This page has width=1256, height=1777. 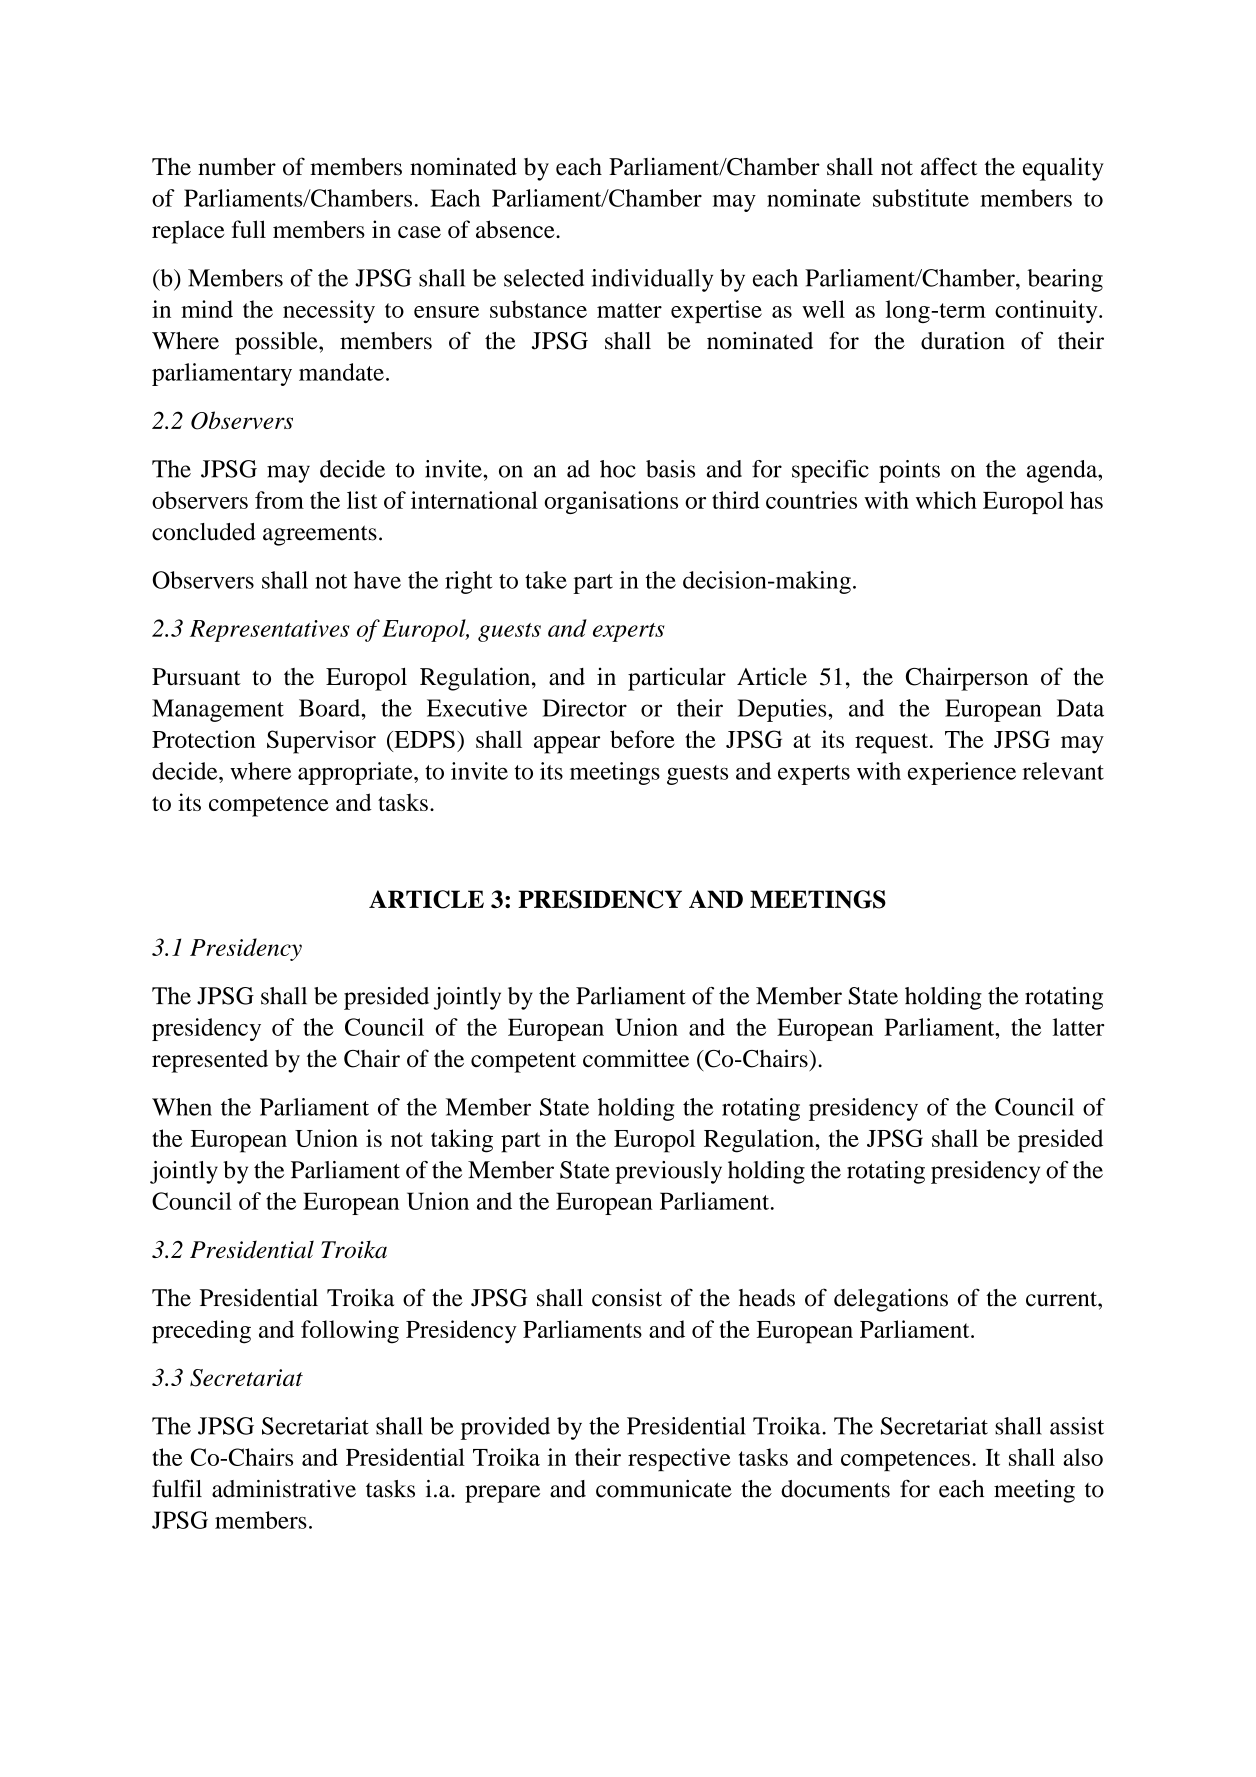 What do you see at coordinates (642, 739) in the page?
I see `before` at bounding box center [642, 739].
